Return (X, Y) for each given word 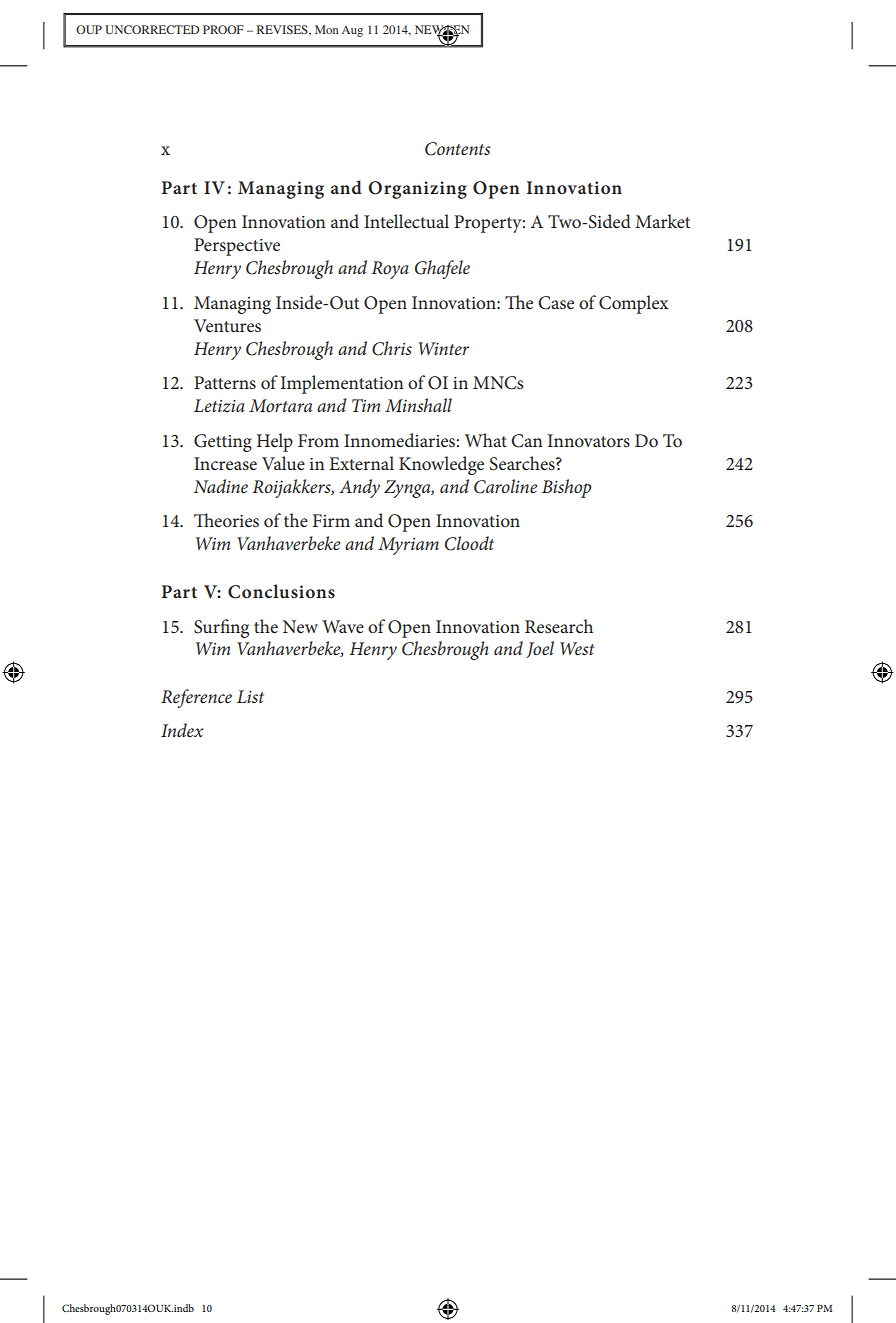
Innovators (589, 440)
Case (556, 303)
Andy (359, 488)
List (250, 696)
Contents (458, 149)
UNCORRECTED (152, 29)
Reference (196, 698)
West (577, 648)
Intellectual (406, 221)
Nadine (221, 486)
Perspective (237, 247)
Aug (352, 31)
